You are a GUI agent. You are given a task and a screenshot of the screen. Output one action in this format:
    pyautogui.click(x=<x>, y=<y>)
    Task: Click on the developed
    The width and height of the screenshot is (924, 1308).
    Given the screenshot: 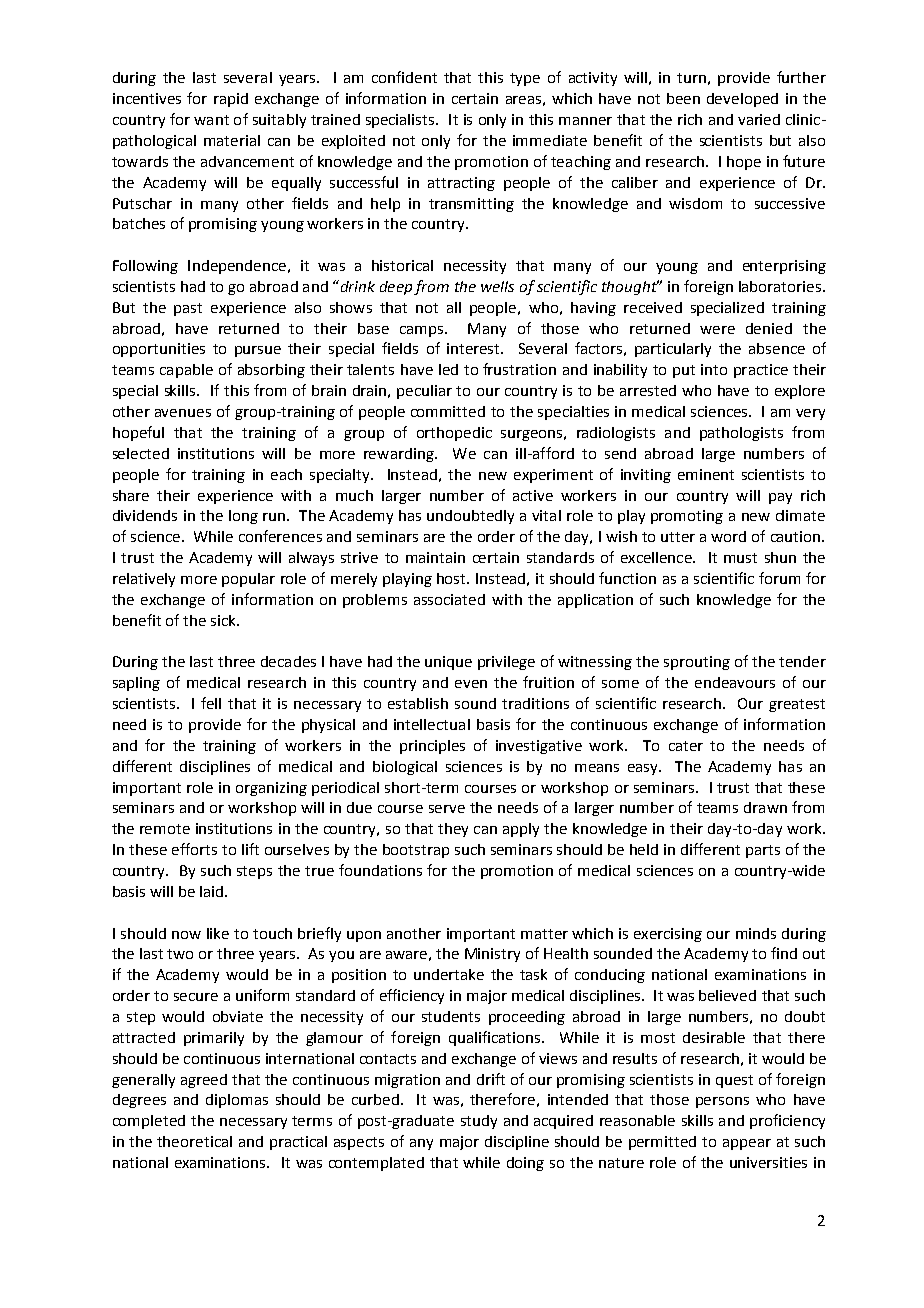 What is the action you would take?
    pyautogui.click(x=742, y=100)
